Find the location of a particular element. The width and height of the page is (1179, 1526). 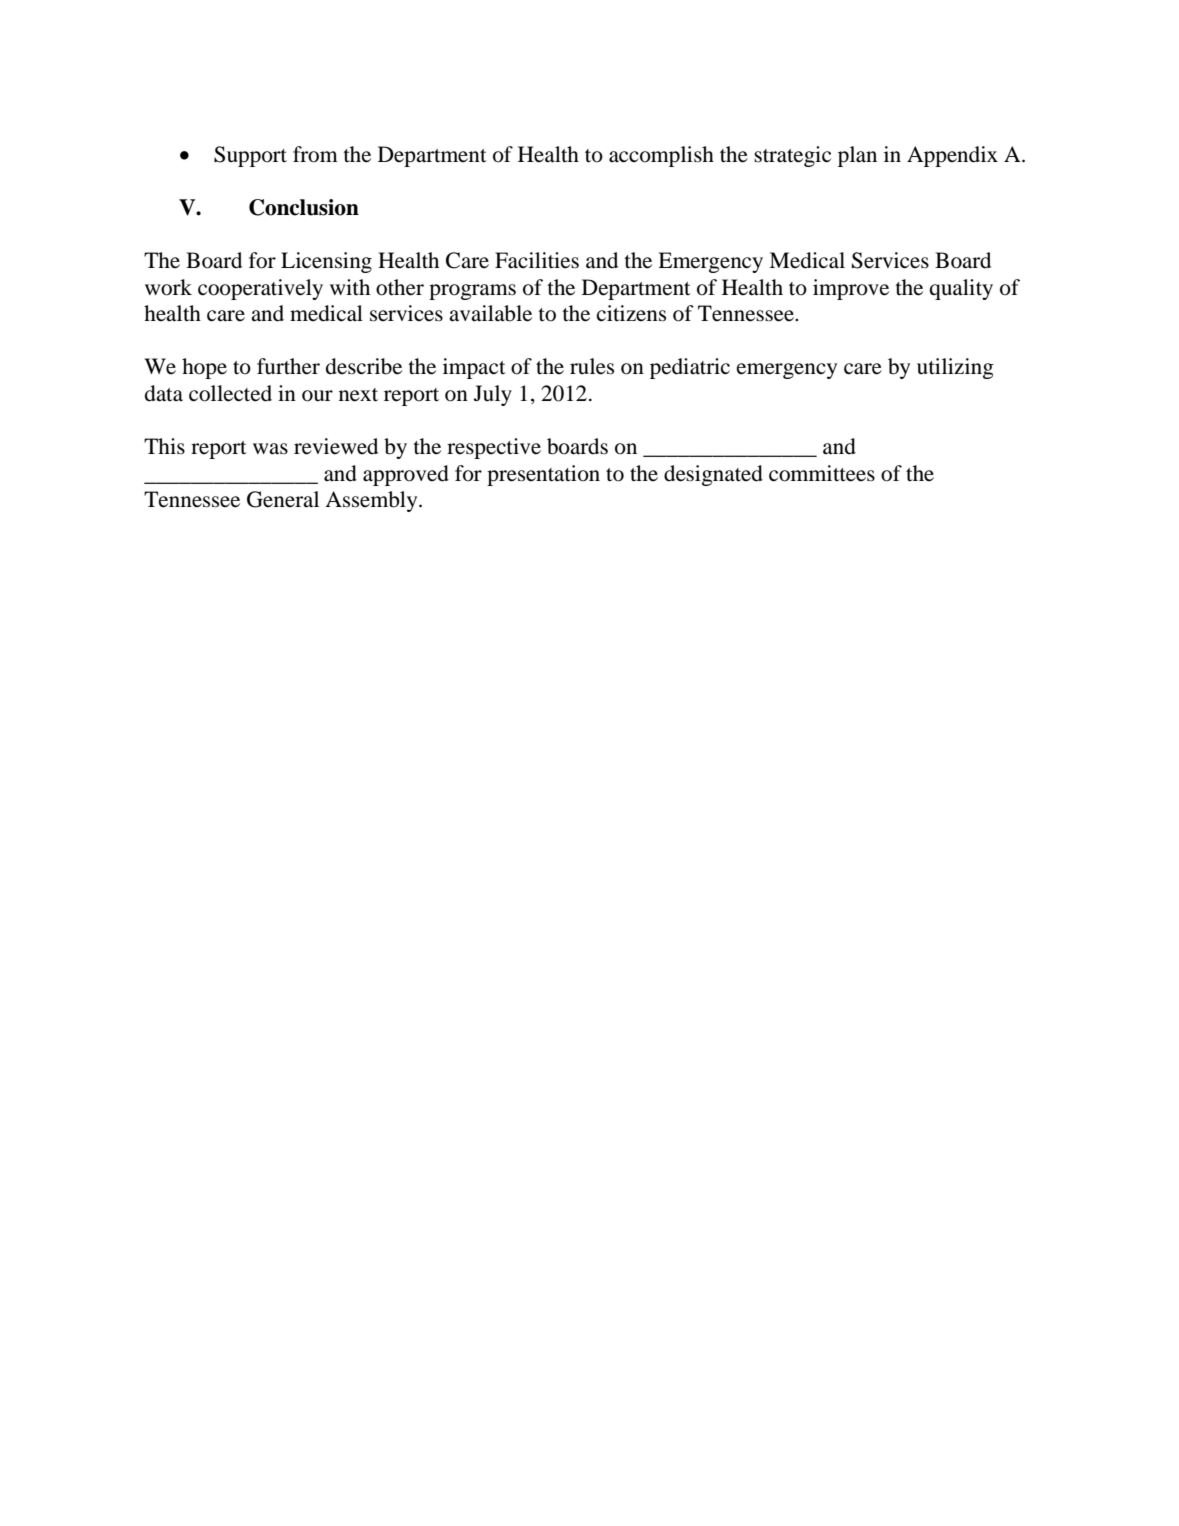

presentation is located at coordinates (543, 475).
